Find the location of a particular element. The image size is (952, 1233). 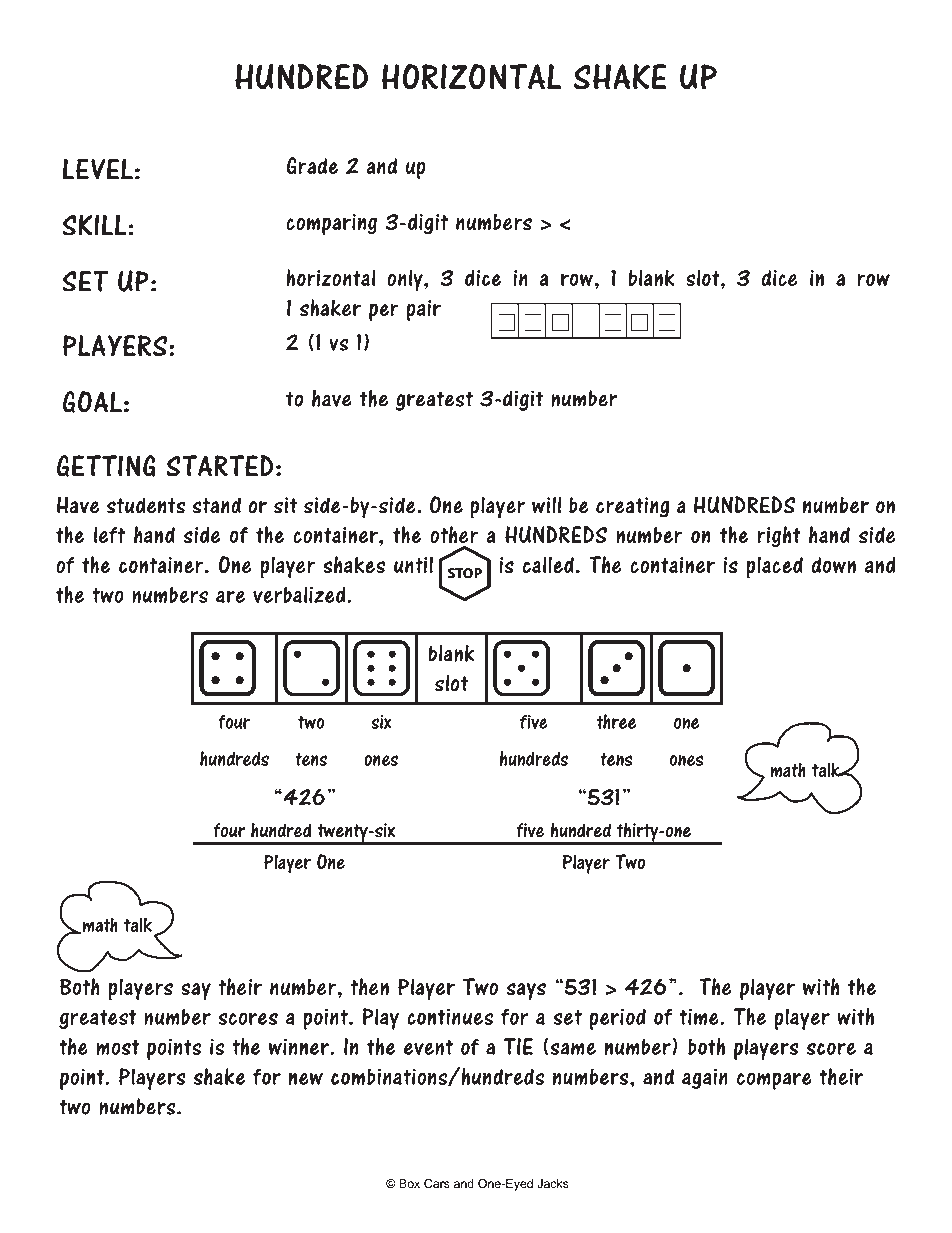

only is located at coordinates (406, 280).
